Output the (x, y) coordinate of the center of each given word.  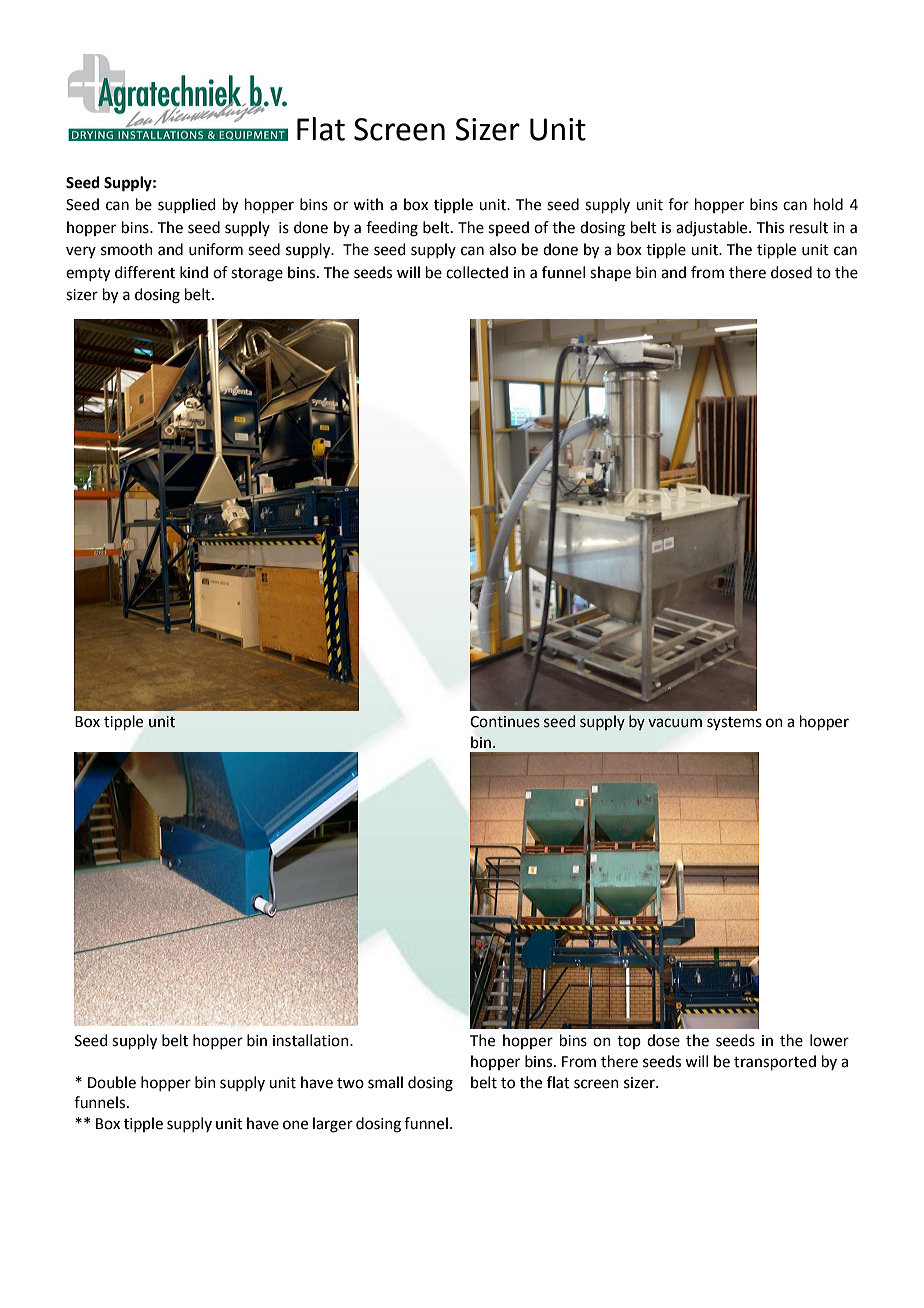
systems (734, 723)
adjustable (713, 229)
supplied (187, 205)
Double (112, 1082)
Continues (505, 722)
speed (508, 228)
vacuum (675, 723)
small (385, 1082)
